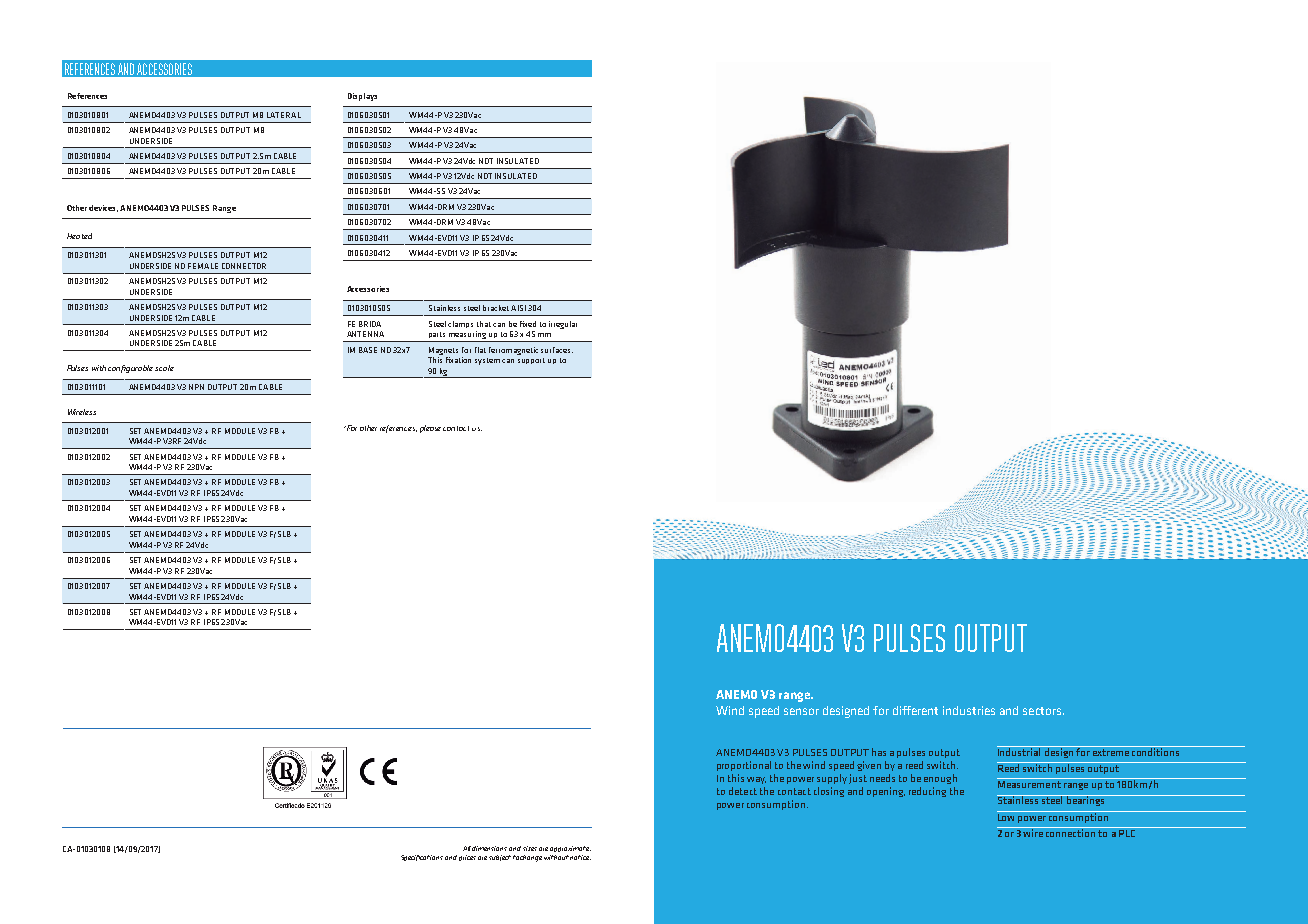  Describe the element at coordinates (528, 324) in the page. I see `fixed` at that location.
